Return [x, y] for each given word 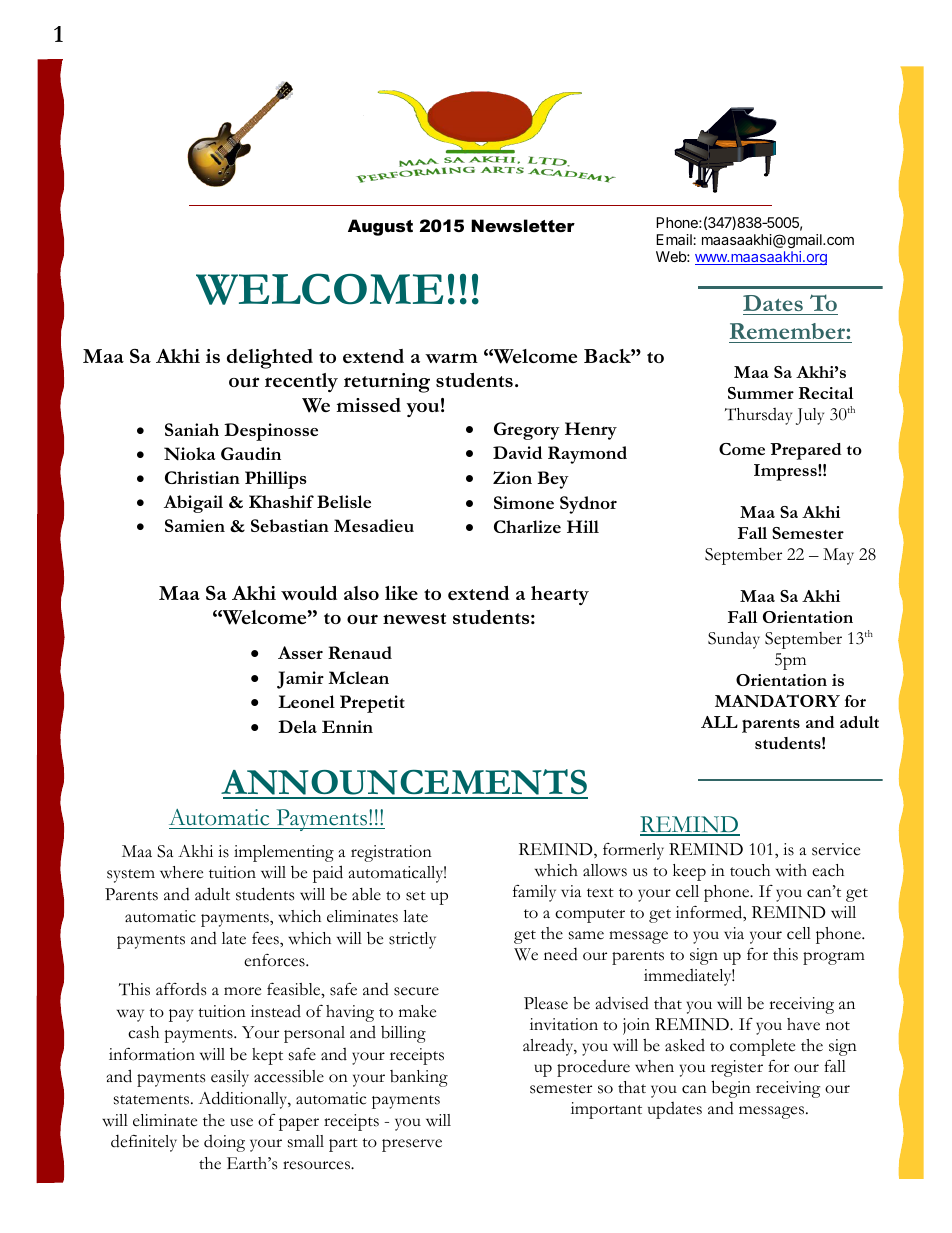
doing [224, 1143]
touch [750, 870]
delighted [270, 359]
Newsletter [523, 225]
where [181, 872]
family [534, 893]
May [838, 556]
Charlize [527, 526]
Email [675, 239]
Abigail [193, 504]
